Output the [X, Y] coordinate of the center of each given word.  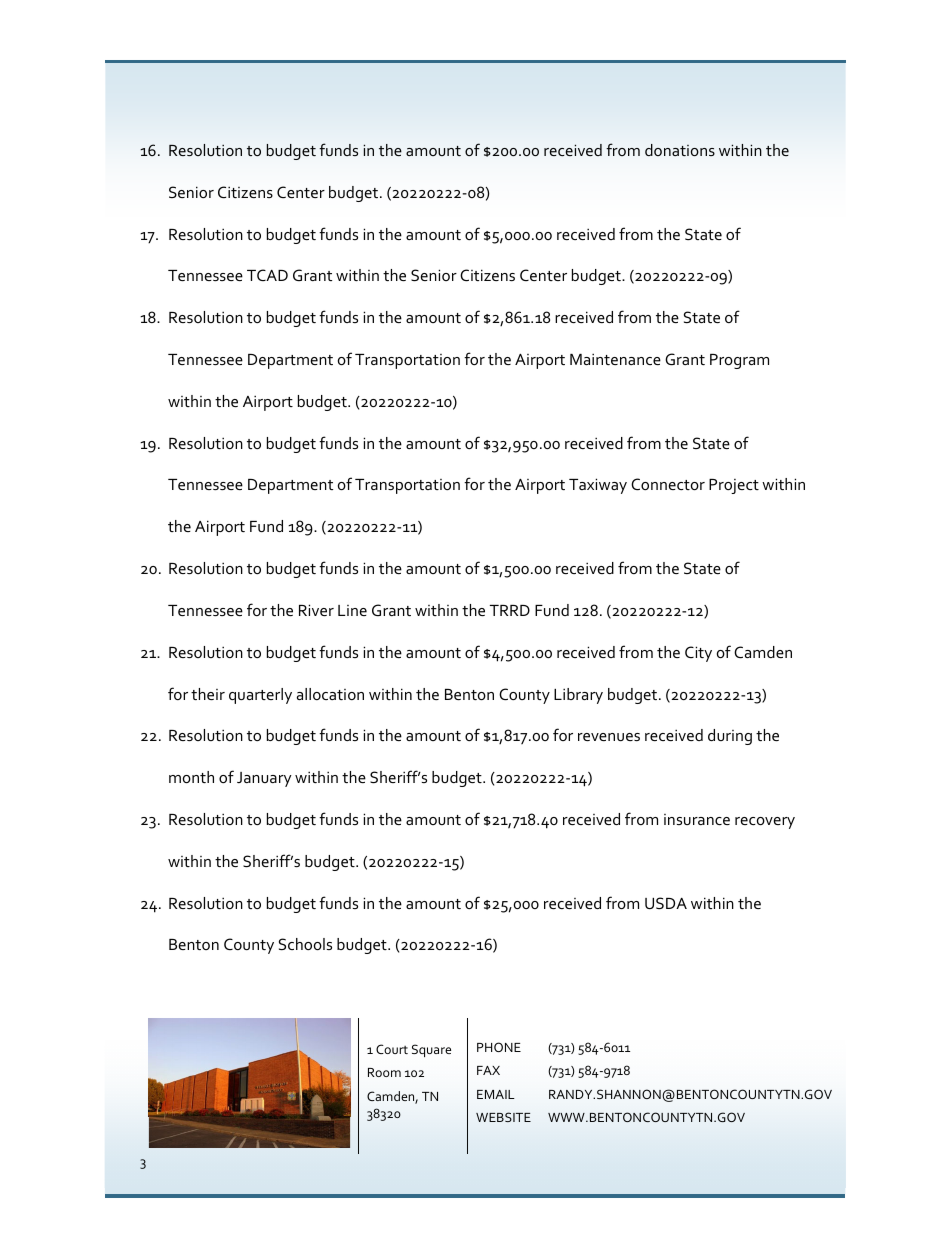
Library [578, 696]
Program [739, 361]
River [316, 610]
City [698, 654]
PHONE [499, 1047]
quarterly [260, 696]
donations [680, 150]
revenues [609, 737]
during [730, 737]
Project [734, 486]
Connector [668, 484]
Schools [305, 944]
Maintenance [615, 359]
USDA [666, 903]
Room [384, 1072]
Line [352, 610]
